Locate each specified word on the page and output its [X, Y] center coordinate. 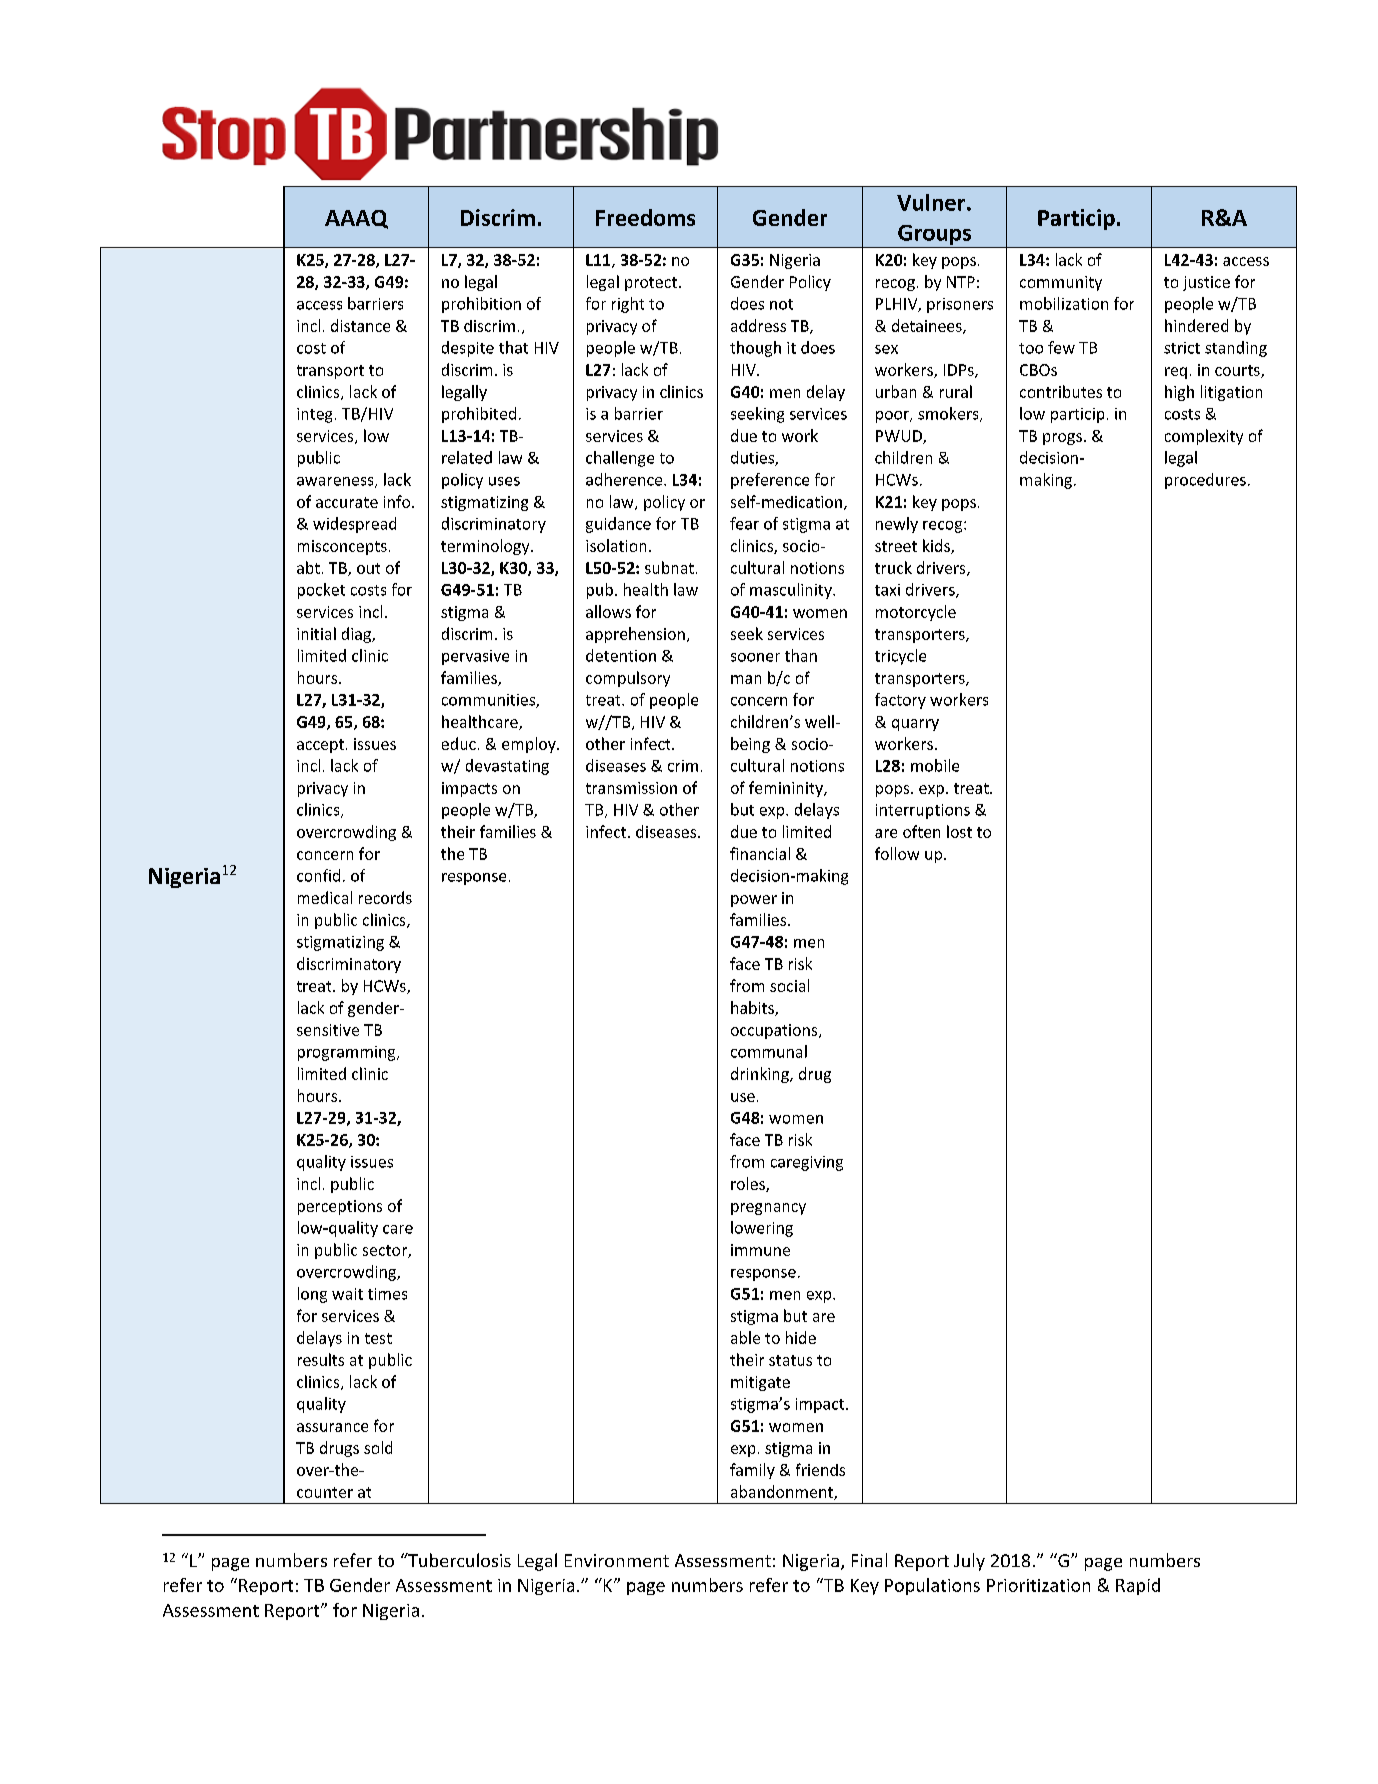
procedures [1205, 481]
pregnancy [768, 1209]
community [1061, 283]
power [754, 901]
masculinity [792, 591]
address [758, 325]
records [385, 897]
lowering [762, 1229]
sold [378, 1447]
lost [959, 831]
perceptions [340, 1207]
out [368, 568]
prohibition [481, 305]
